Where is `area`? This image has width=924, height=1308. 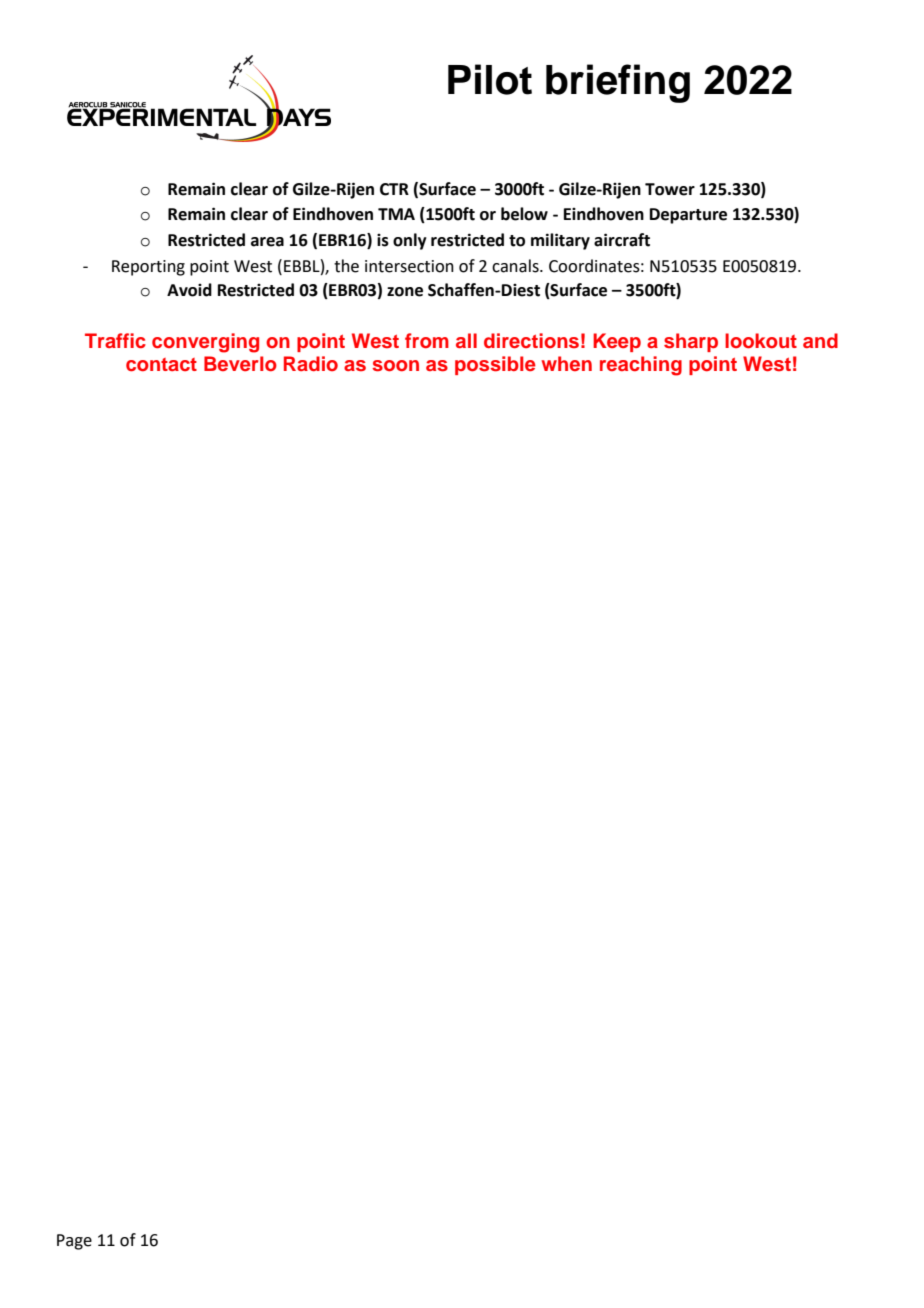
area is located at coordinates (267, 242).
